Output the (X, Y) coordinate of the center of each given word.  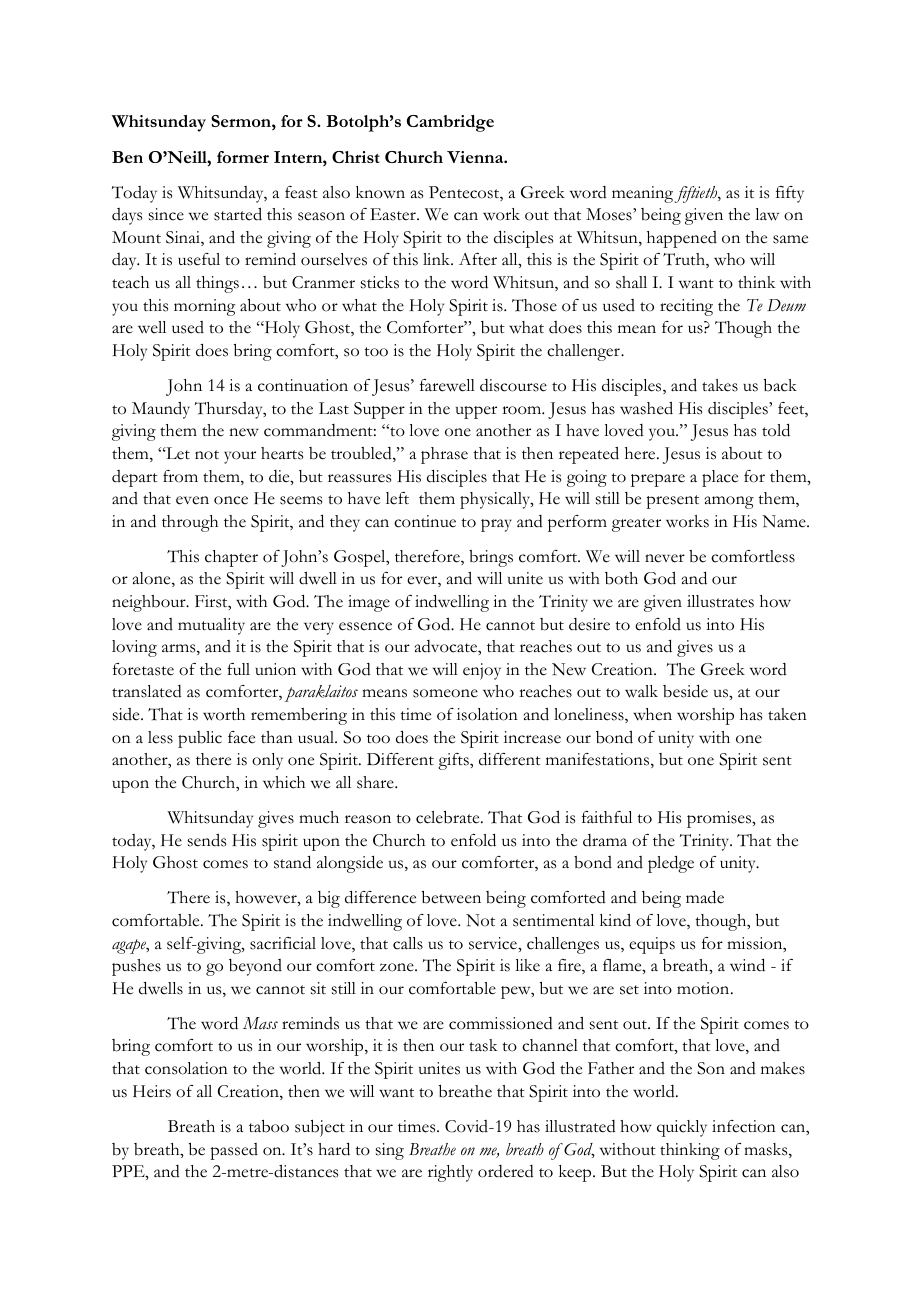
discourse (513, 385)
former (243, 157)
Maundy (161, 410)
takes (720, 385)
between (451, 897)
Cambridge (450, 123)
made (705, 897)
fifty (790, 194)
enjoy (482, 671)
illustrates (720, 601)
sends (207, 840)
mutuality (211, 626)
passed (234, 1151)
